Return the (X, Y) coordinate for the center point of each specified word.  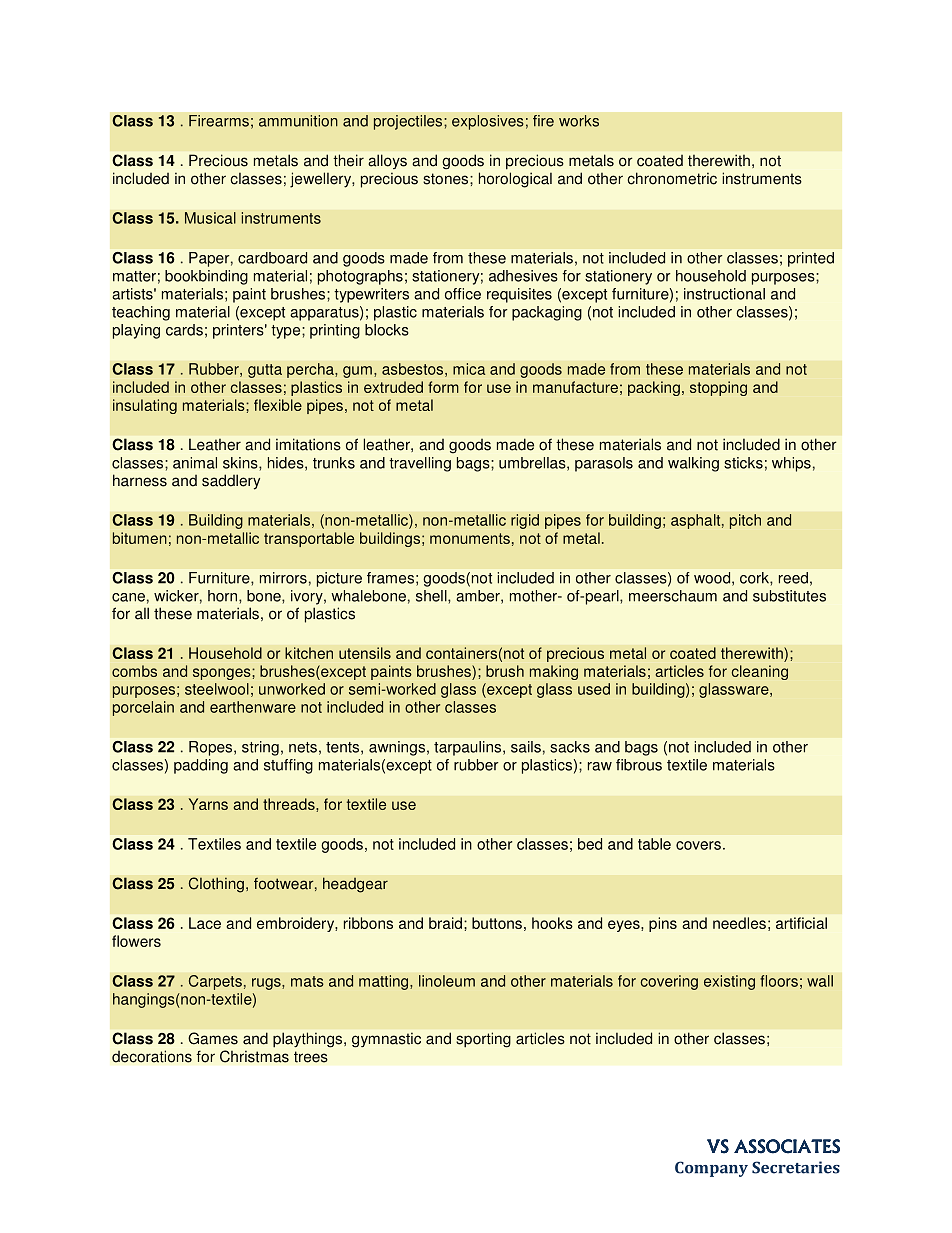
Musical (210, 218)
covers (698, 845)
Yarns (208, 804)
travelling (420, 464)
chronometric (672, 178)
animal (195, 463)
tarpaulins (469, 748)
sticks (743, 463)
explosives (488, 122)
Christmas (254, 1056)
